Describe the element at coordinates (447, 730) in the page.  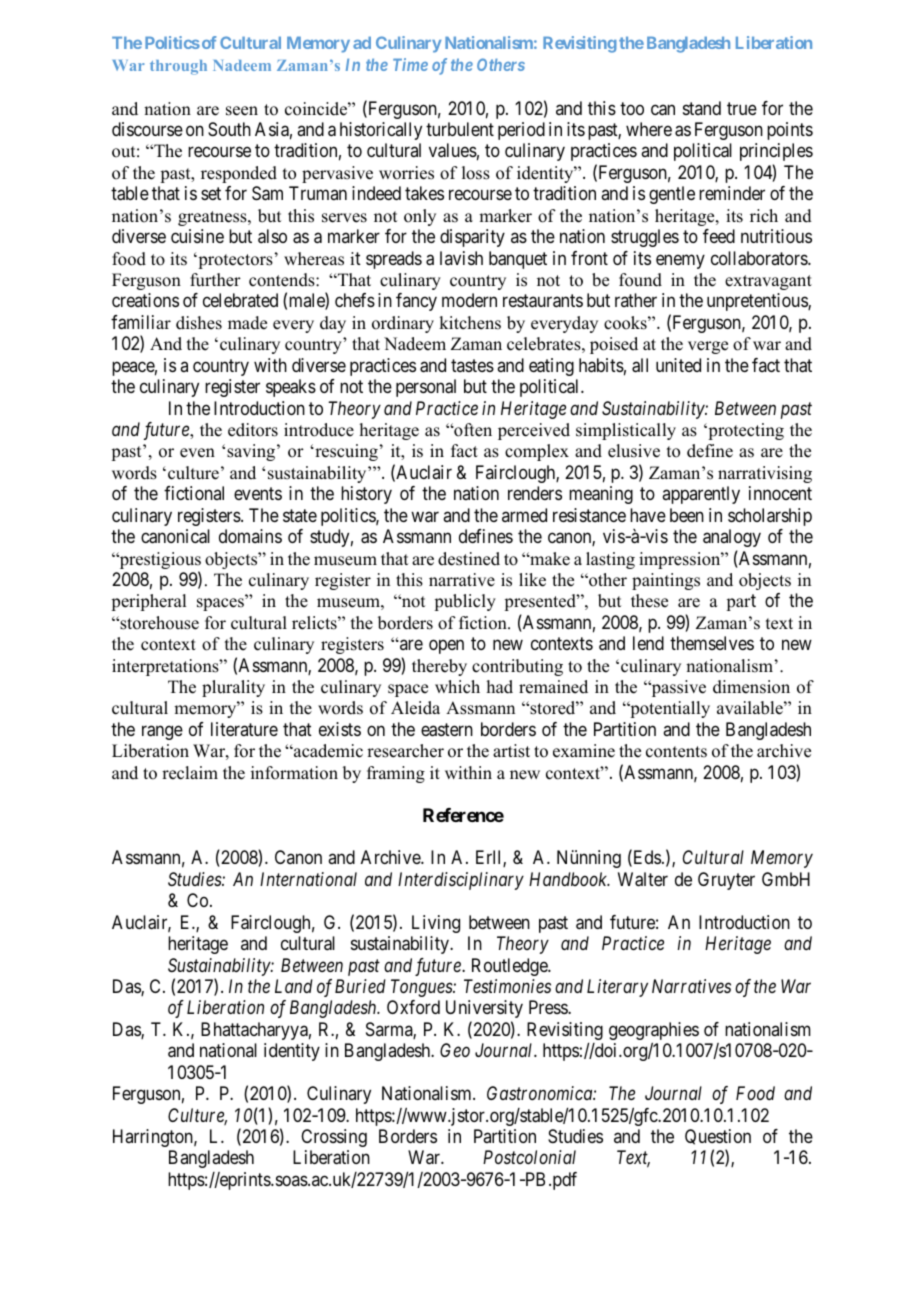
I see `eastern` at that location.
